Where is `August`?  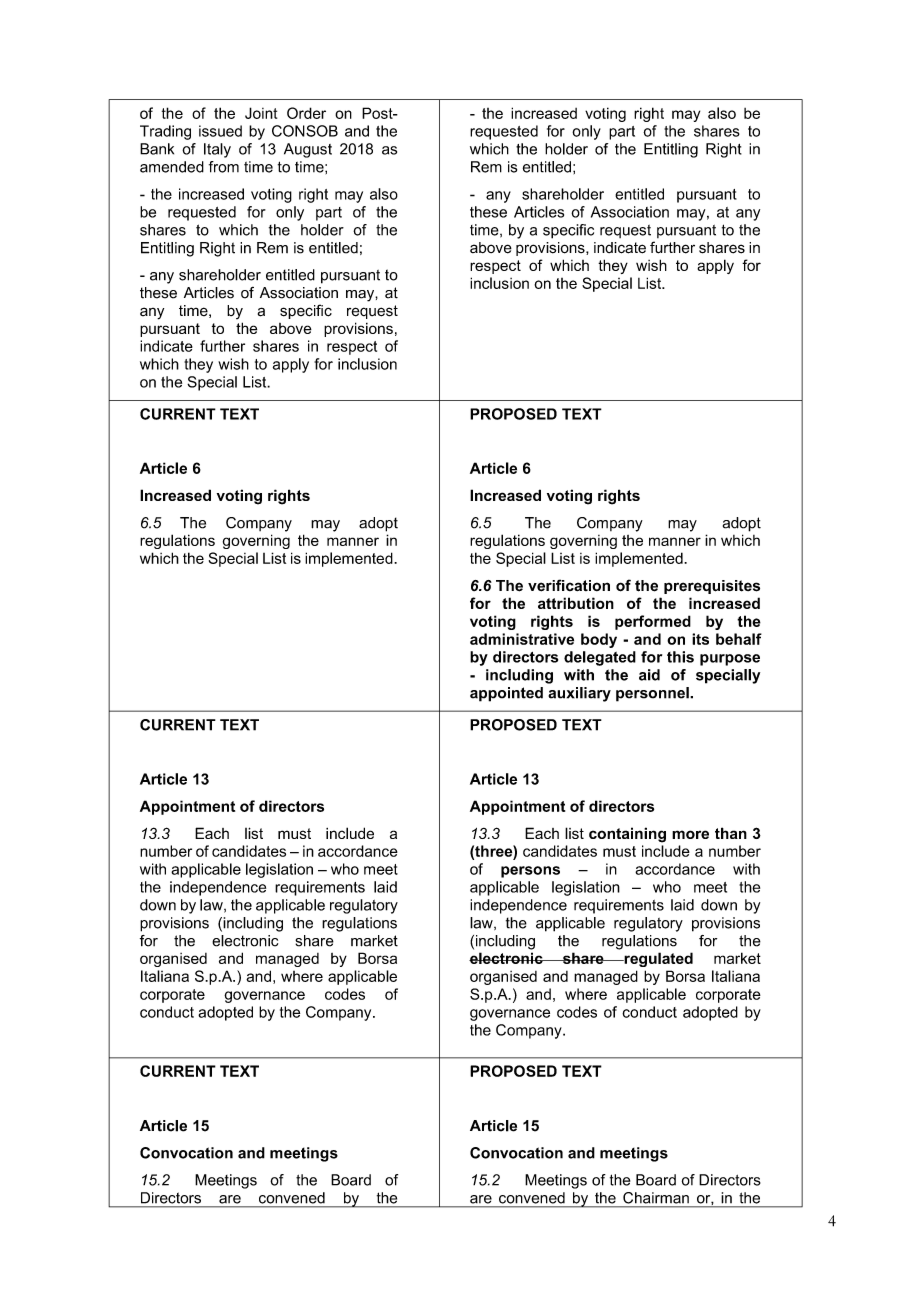
August is located at coordinates (308, 150).
